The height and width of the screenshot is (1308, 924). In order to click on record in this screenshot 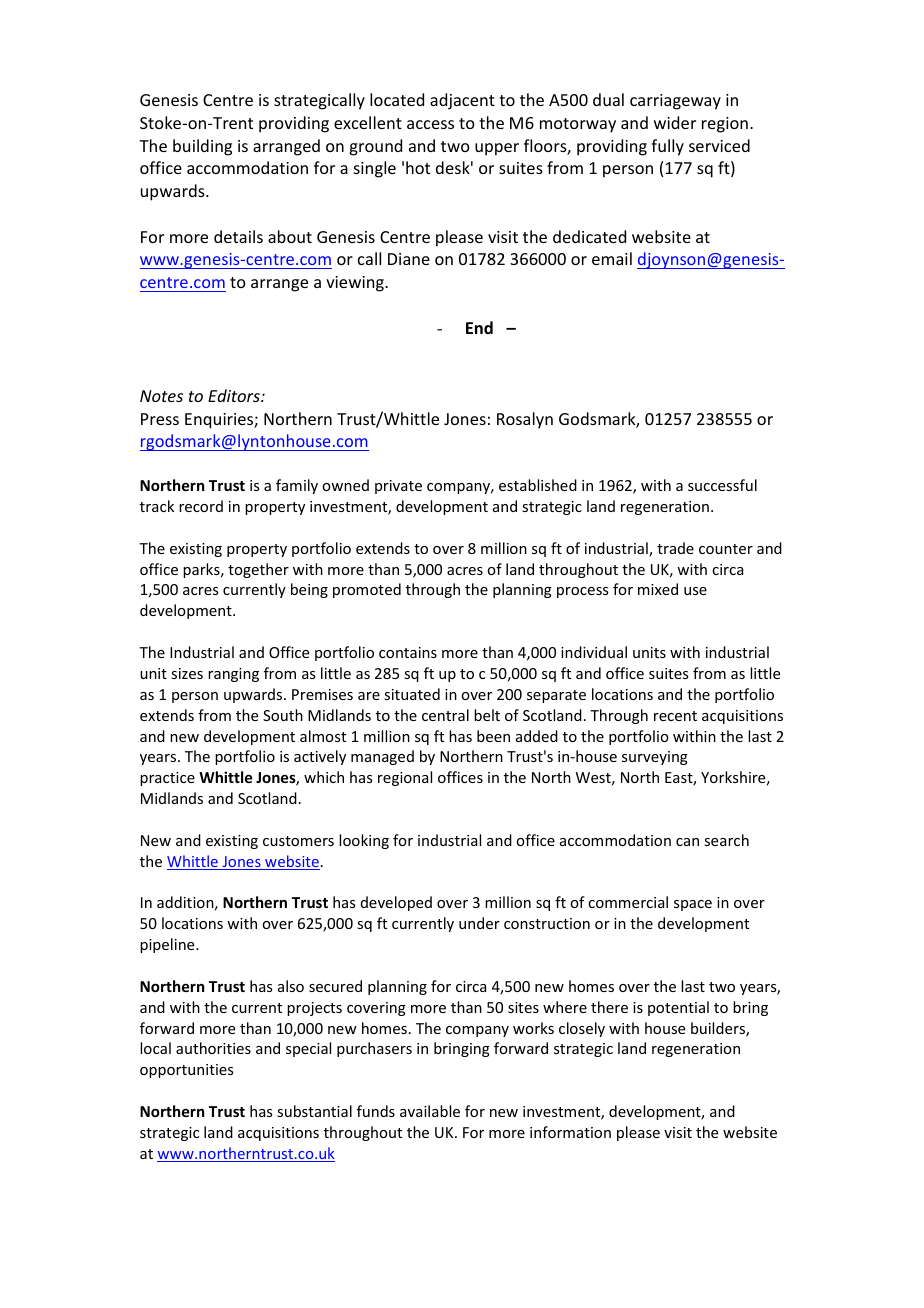, I will do `click(201, 506)`.
